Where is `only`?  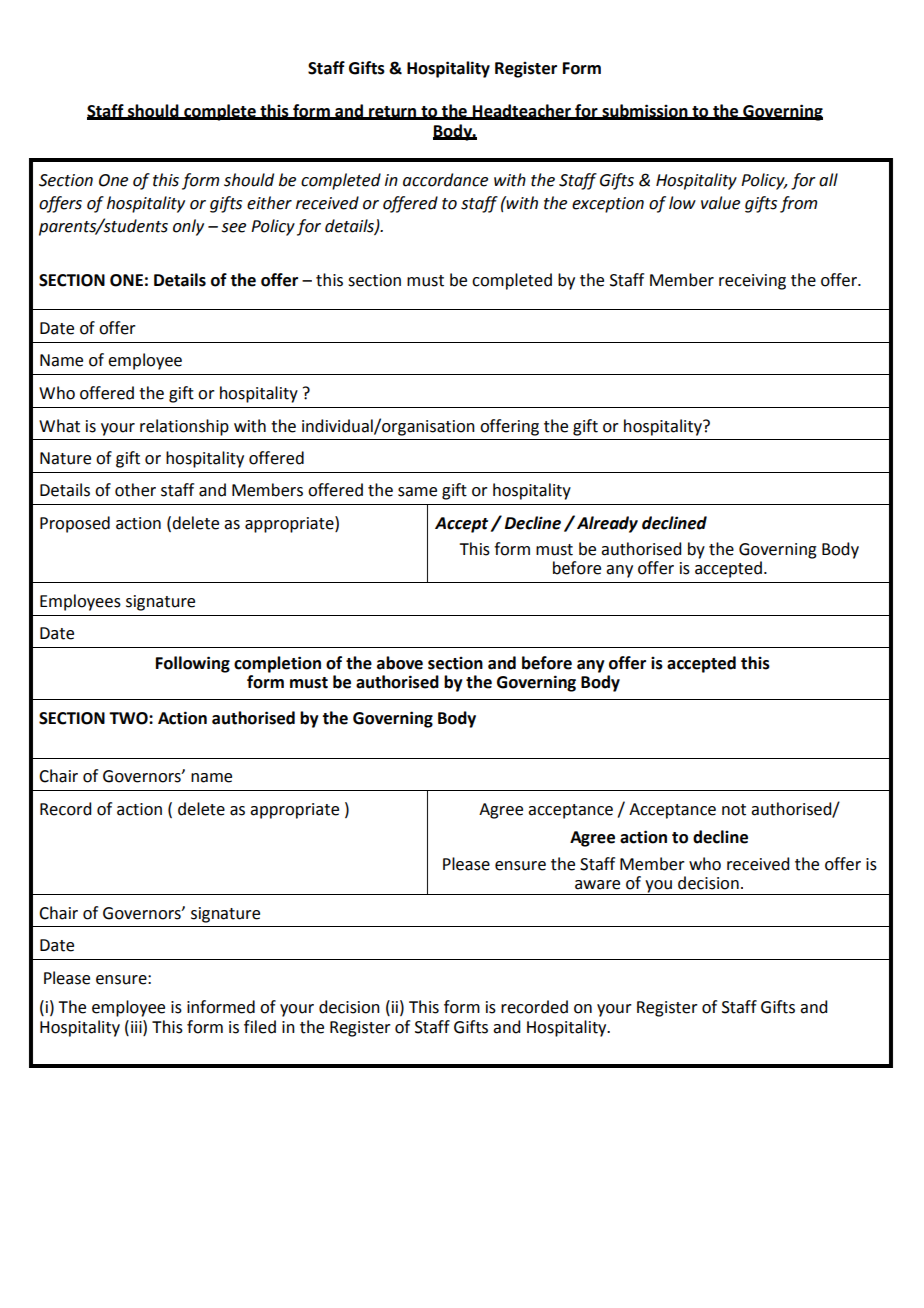 only is located at coordinates (188, 227).
